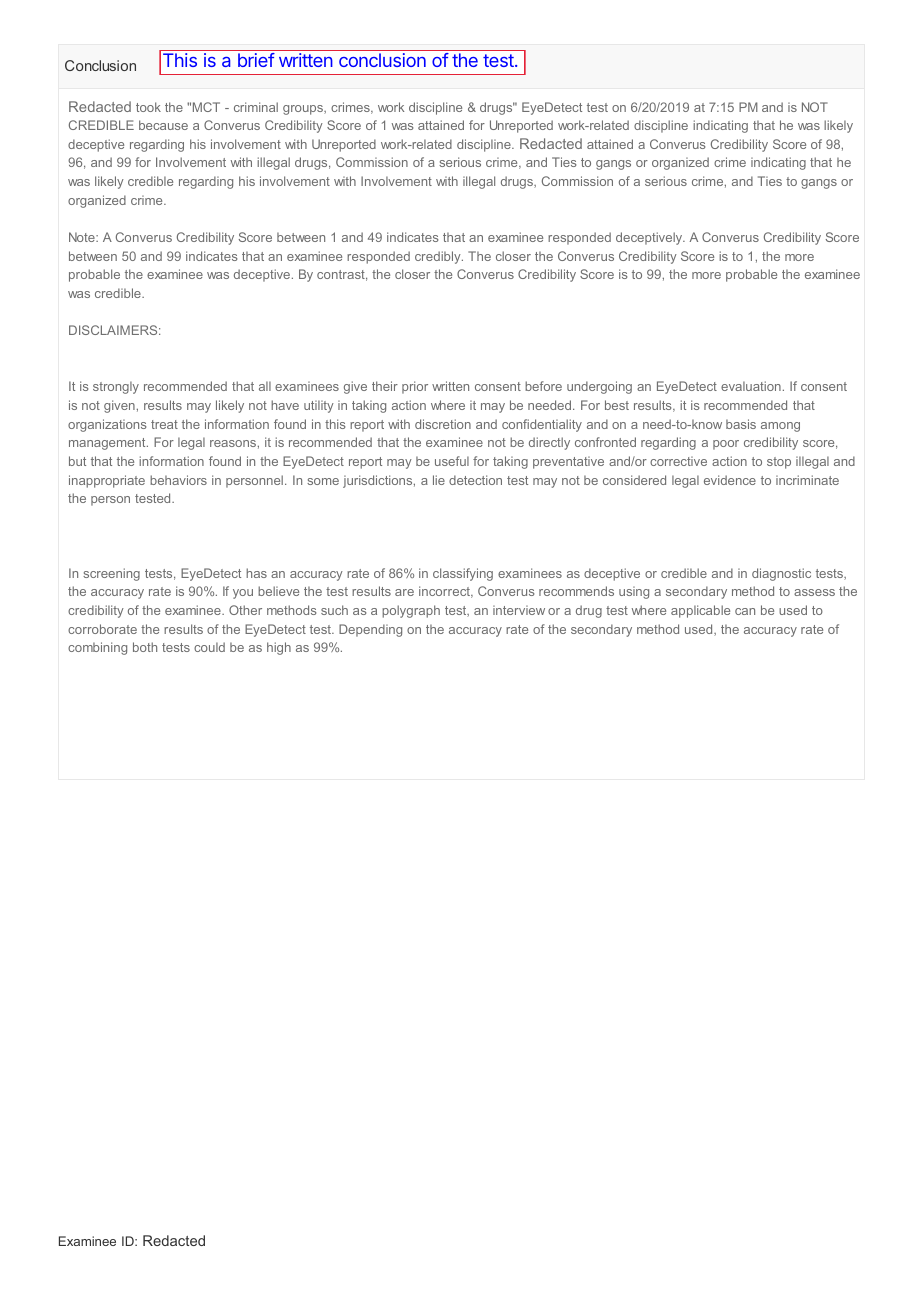 This screenshot has width=924, height=1308. Describe the element at coordinates (178, 480) in the screenshot. I see `behaviors` at that location.
